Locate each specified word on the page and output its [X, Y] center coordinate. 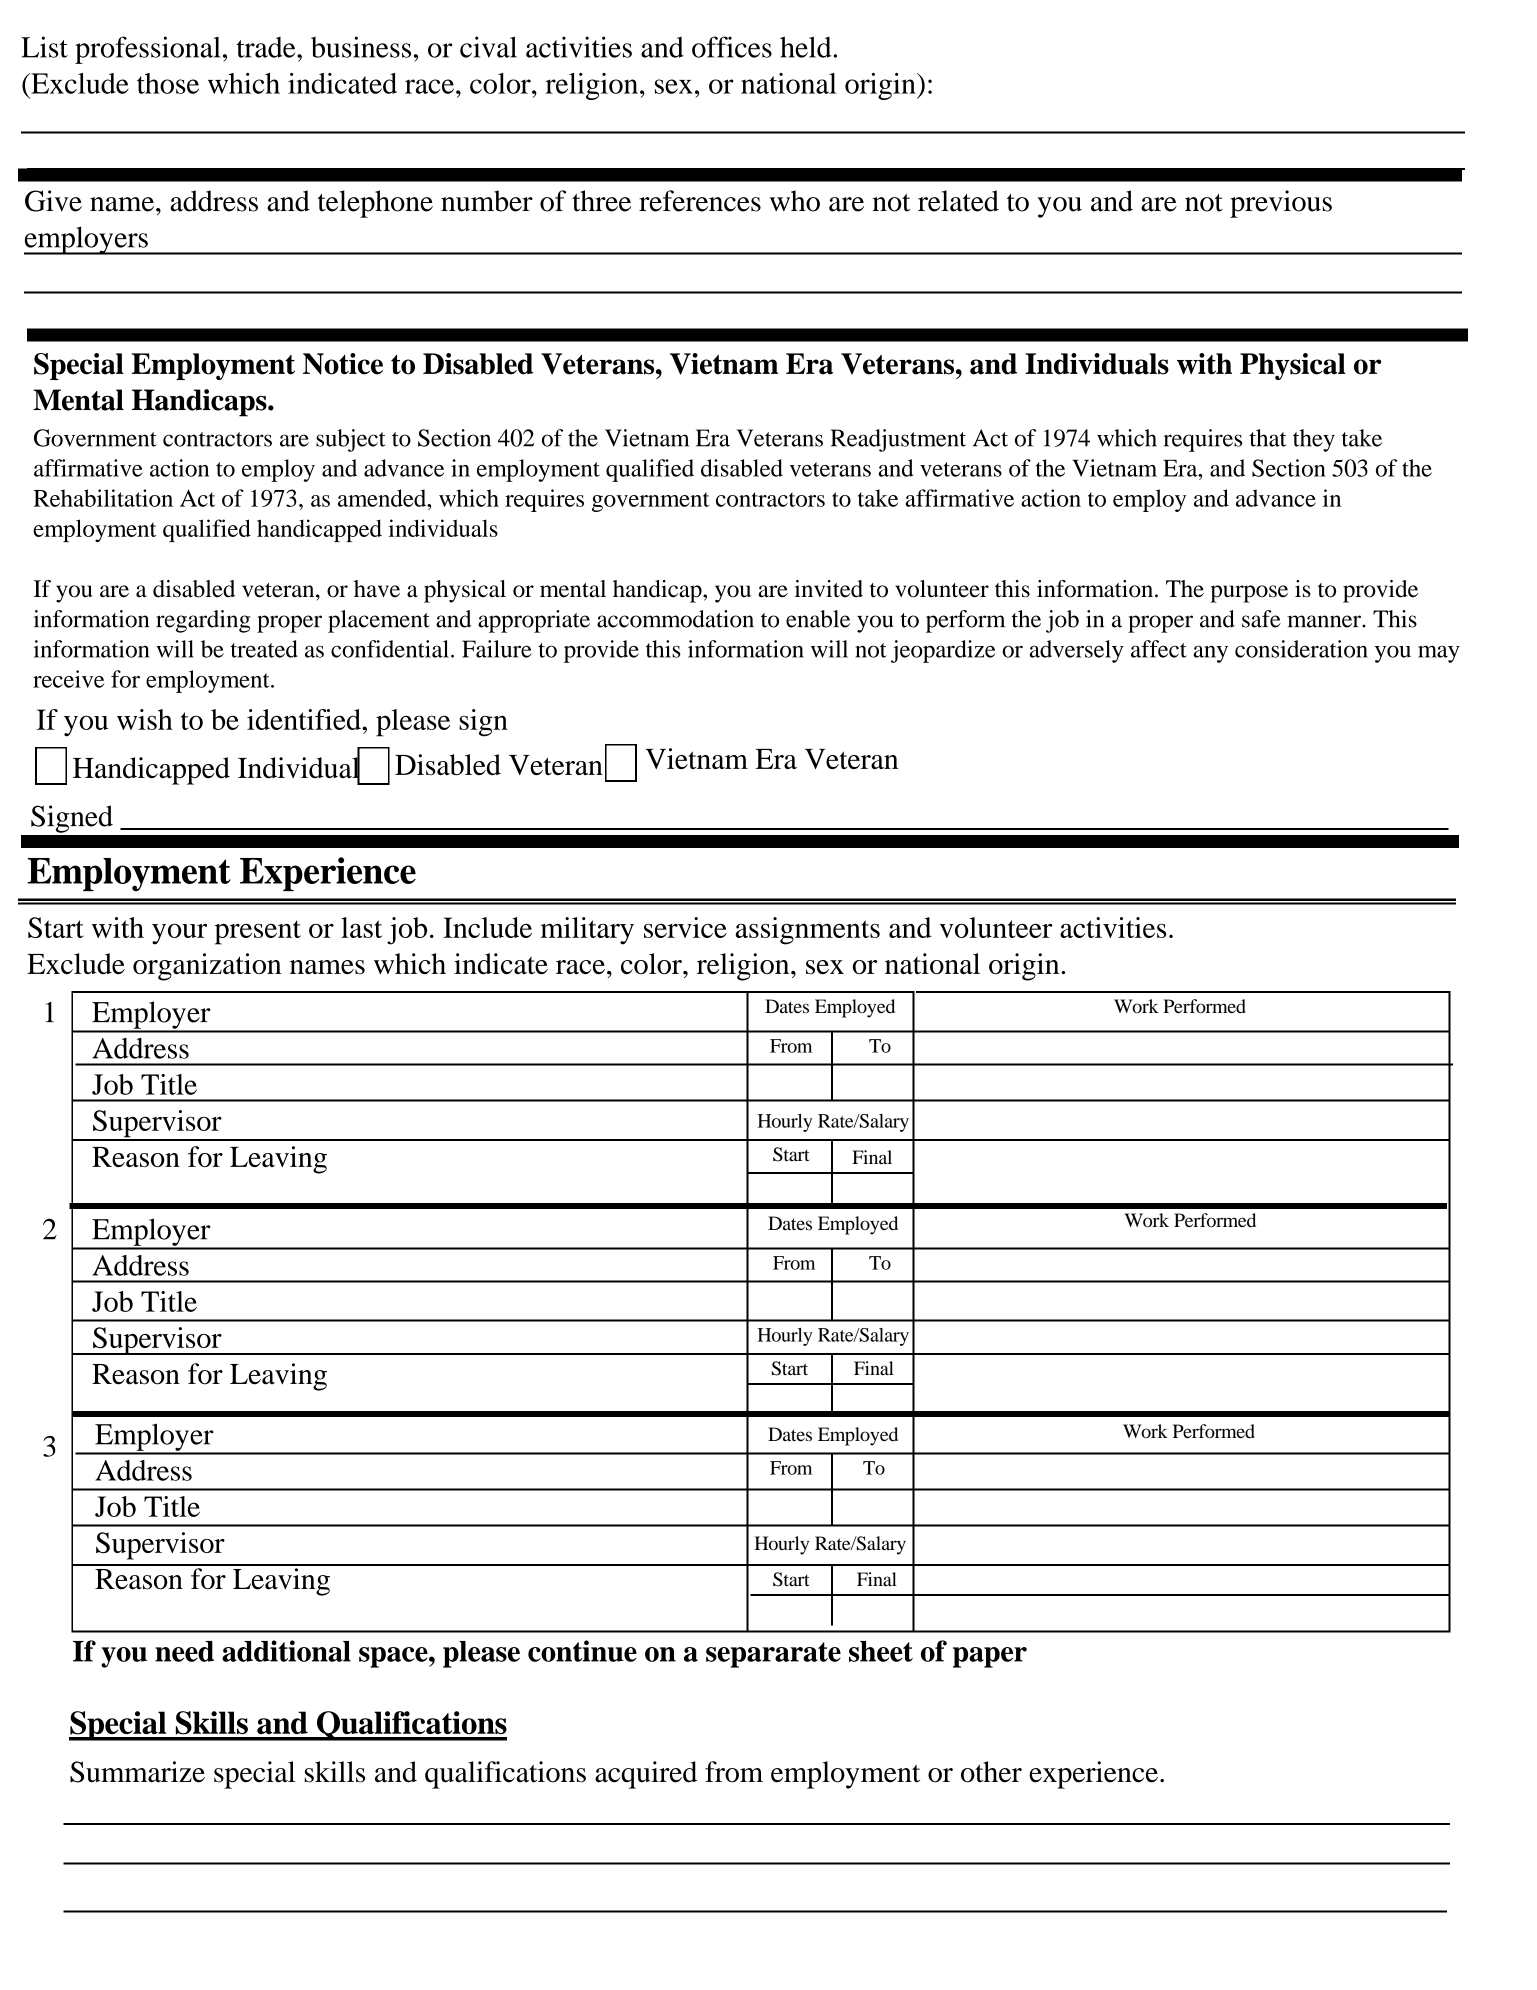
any [1210, 654]
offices [732, 47]
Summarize [137, 1772]
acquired [646, 1775]
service [685, 927]
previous [1281, 204]
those [168, 83]
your [179, 934]
